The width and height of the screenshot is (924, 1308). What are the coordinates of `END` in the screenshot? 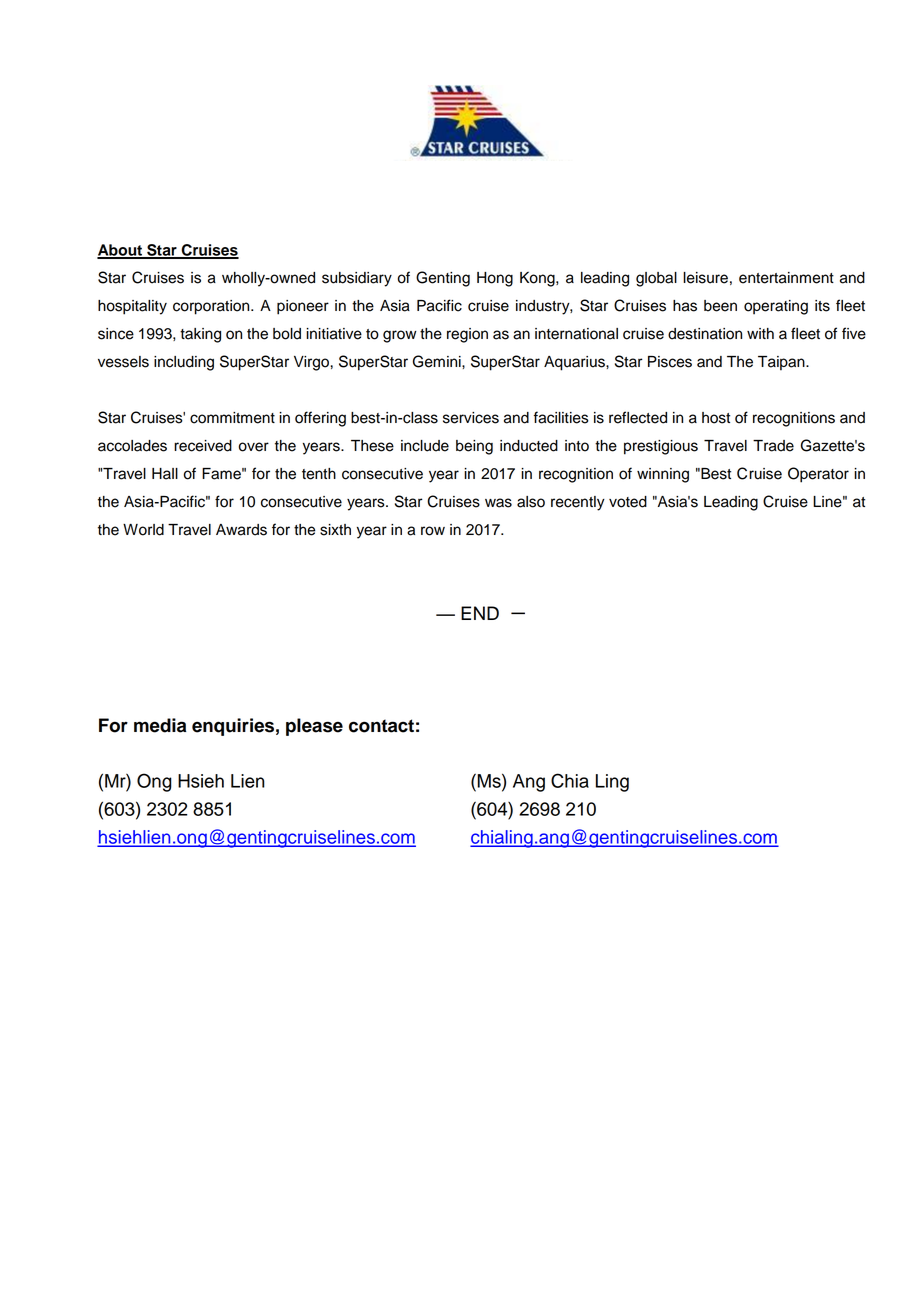 It's located at (480, 613).
